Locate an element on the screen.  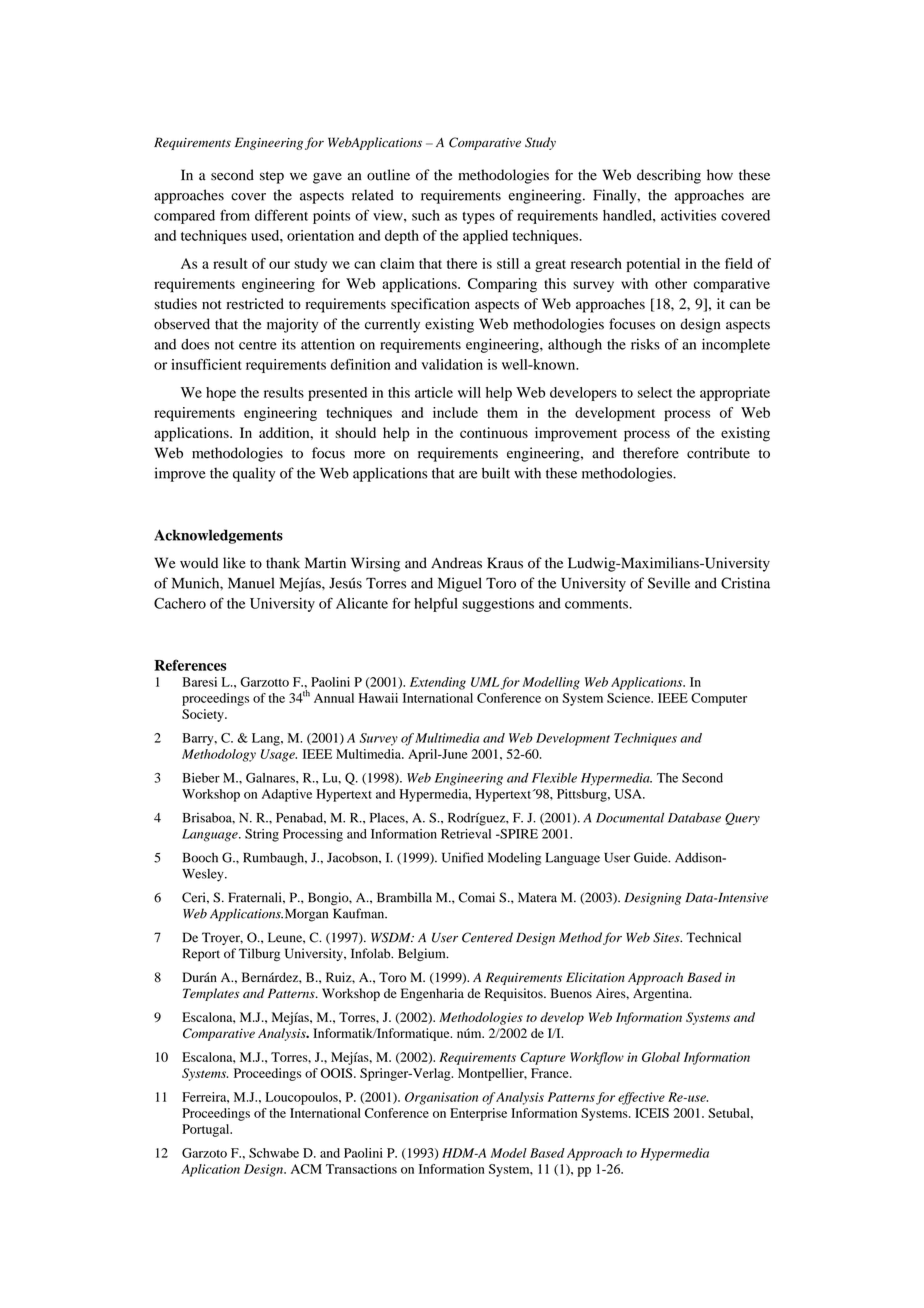
Centered is located at coordinates (487, 937).
